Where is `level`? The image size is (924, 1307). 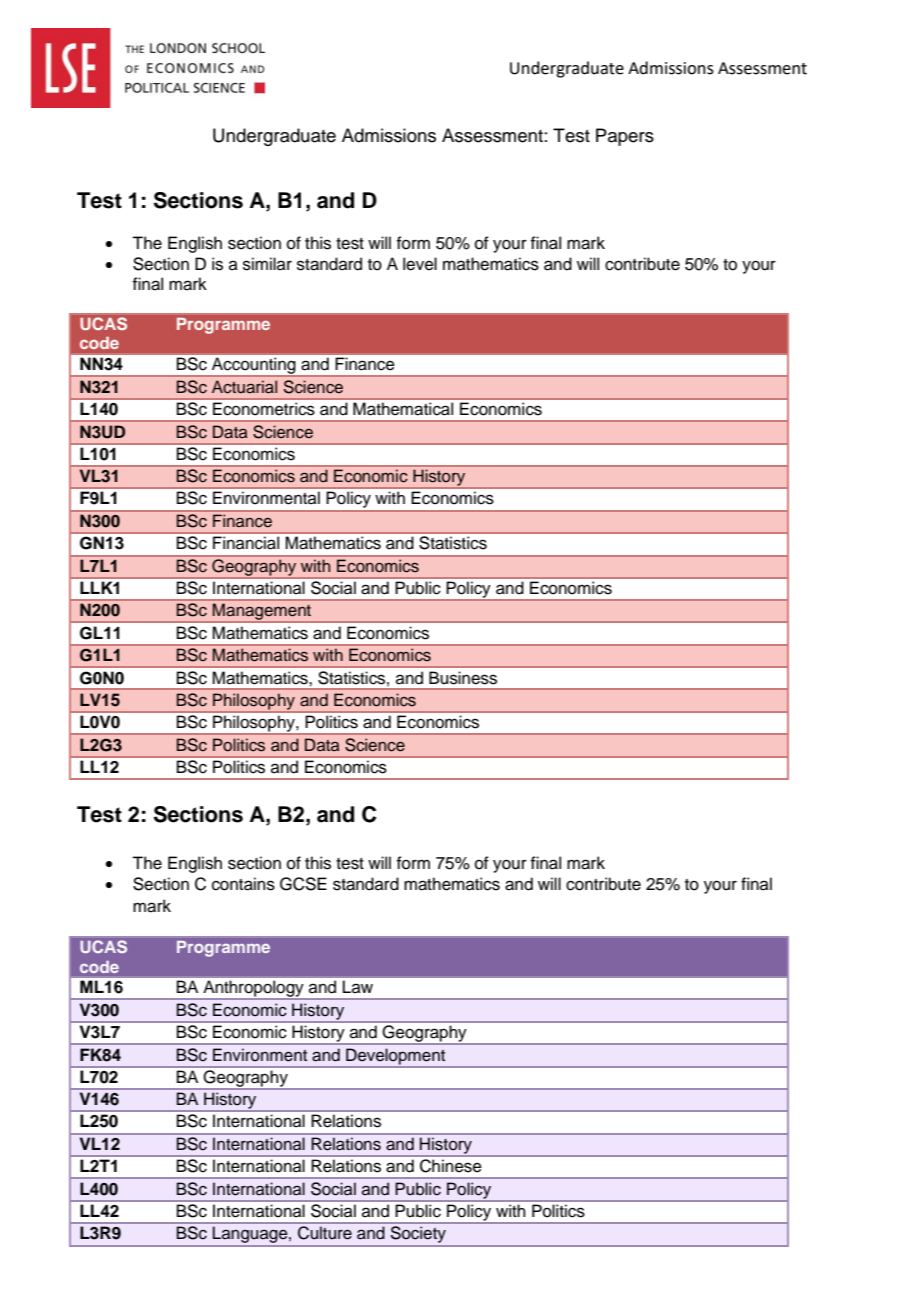 level is located at coordinates (420, 264).
